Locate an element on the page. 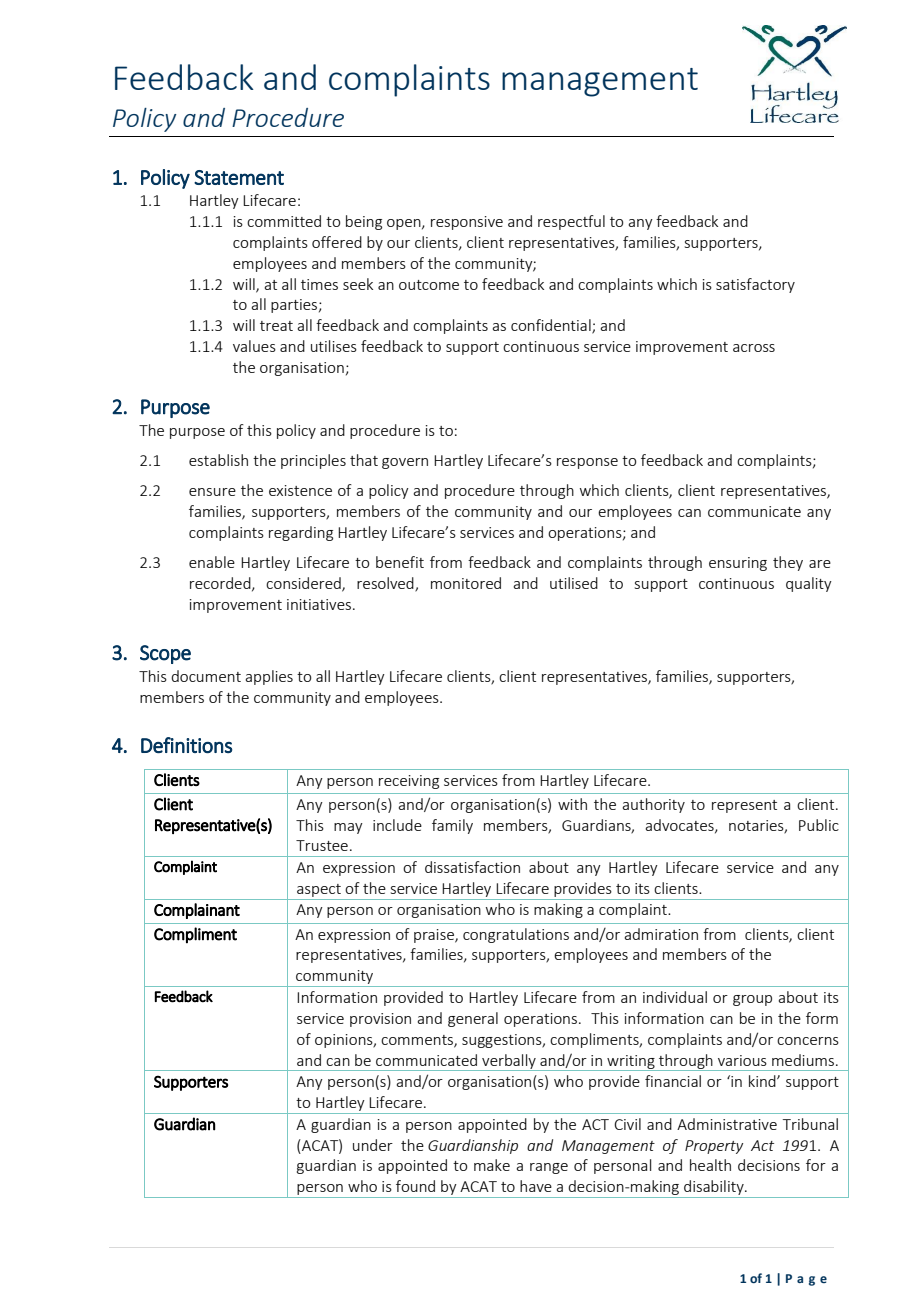  under is located at coordinates (373, 1145).
